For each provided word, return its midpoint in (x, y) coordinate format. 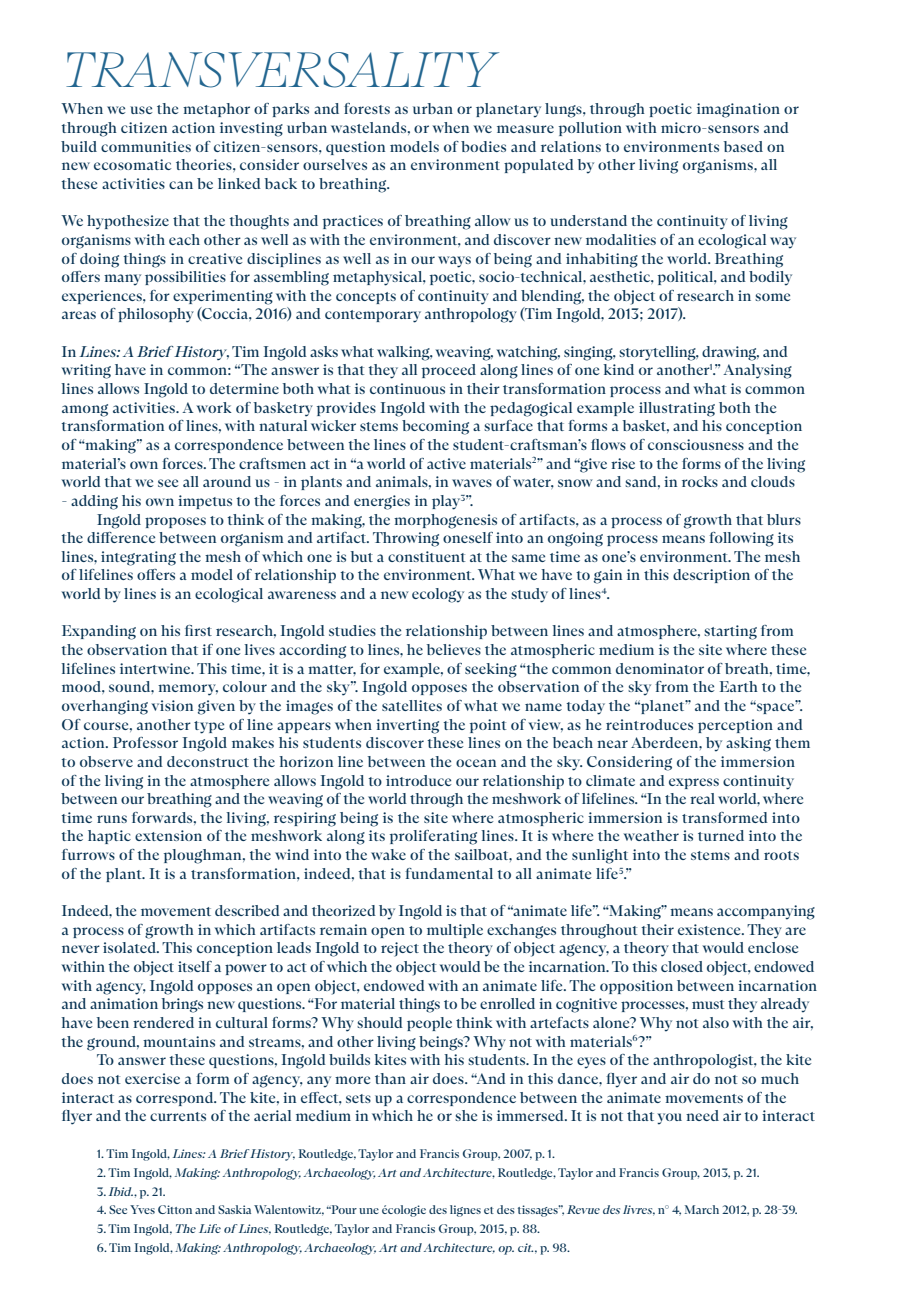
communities (146, 146)
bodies (483, 146)
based (743, 146)
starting (730, 632)
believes (454, 649)
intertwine (156, 668)
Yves (142, 1209)
